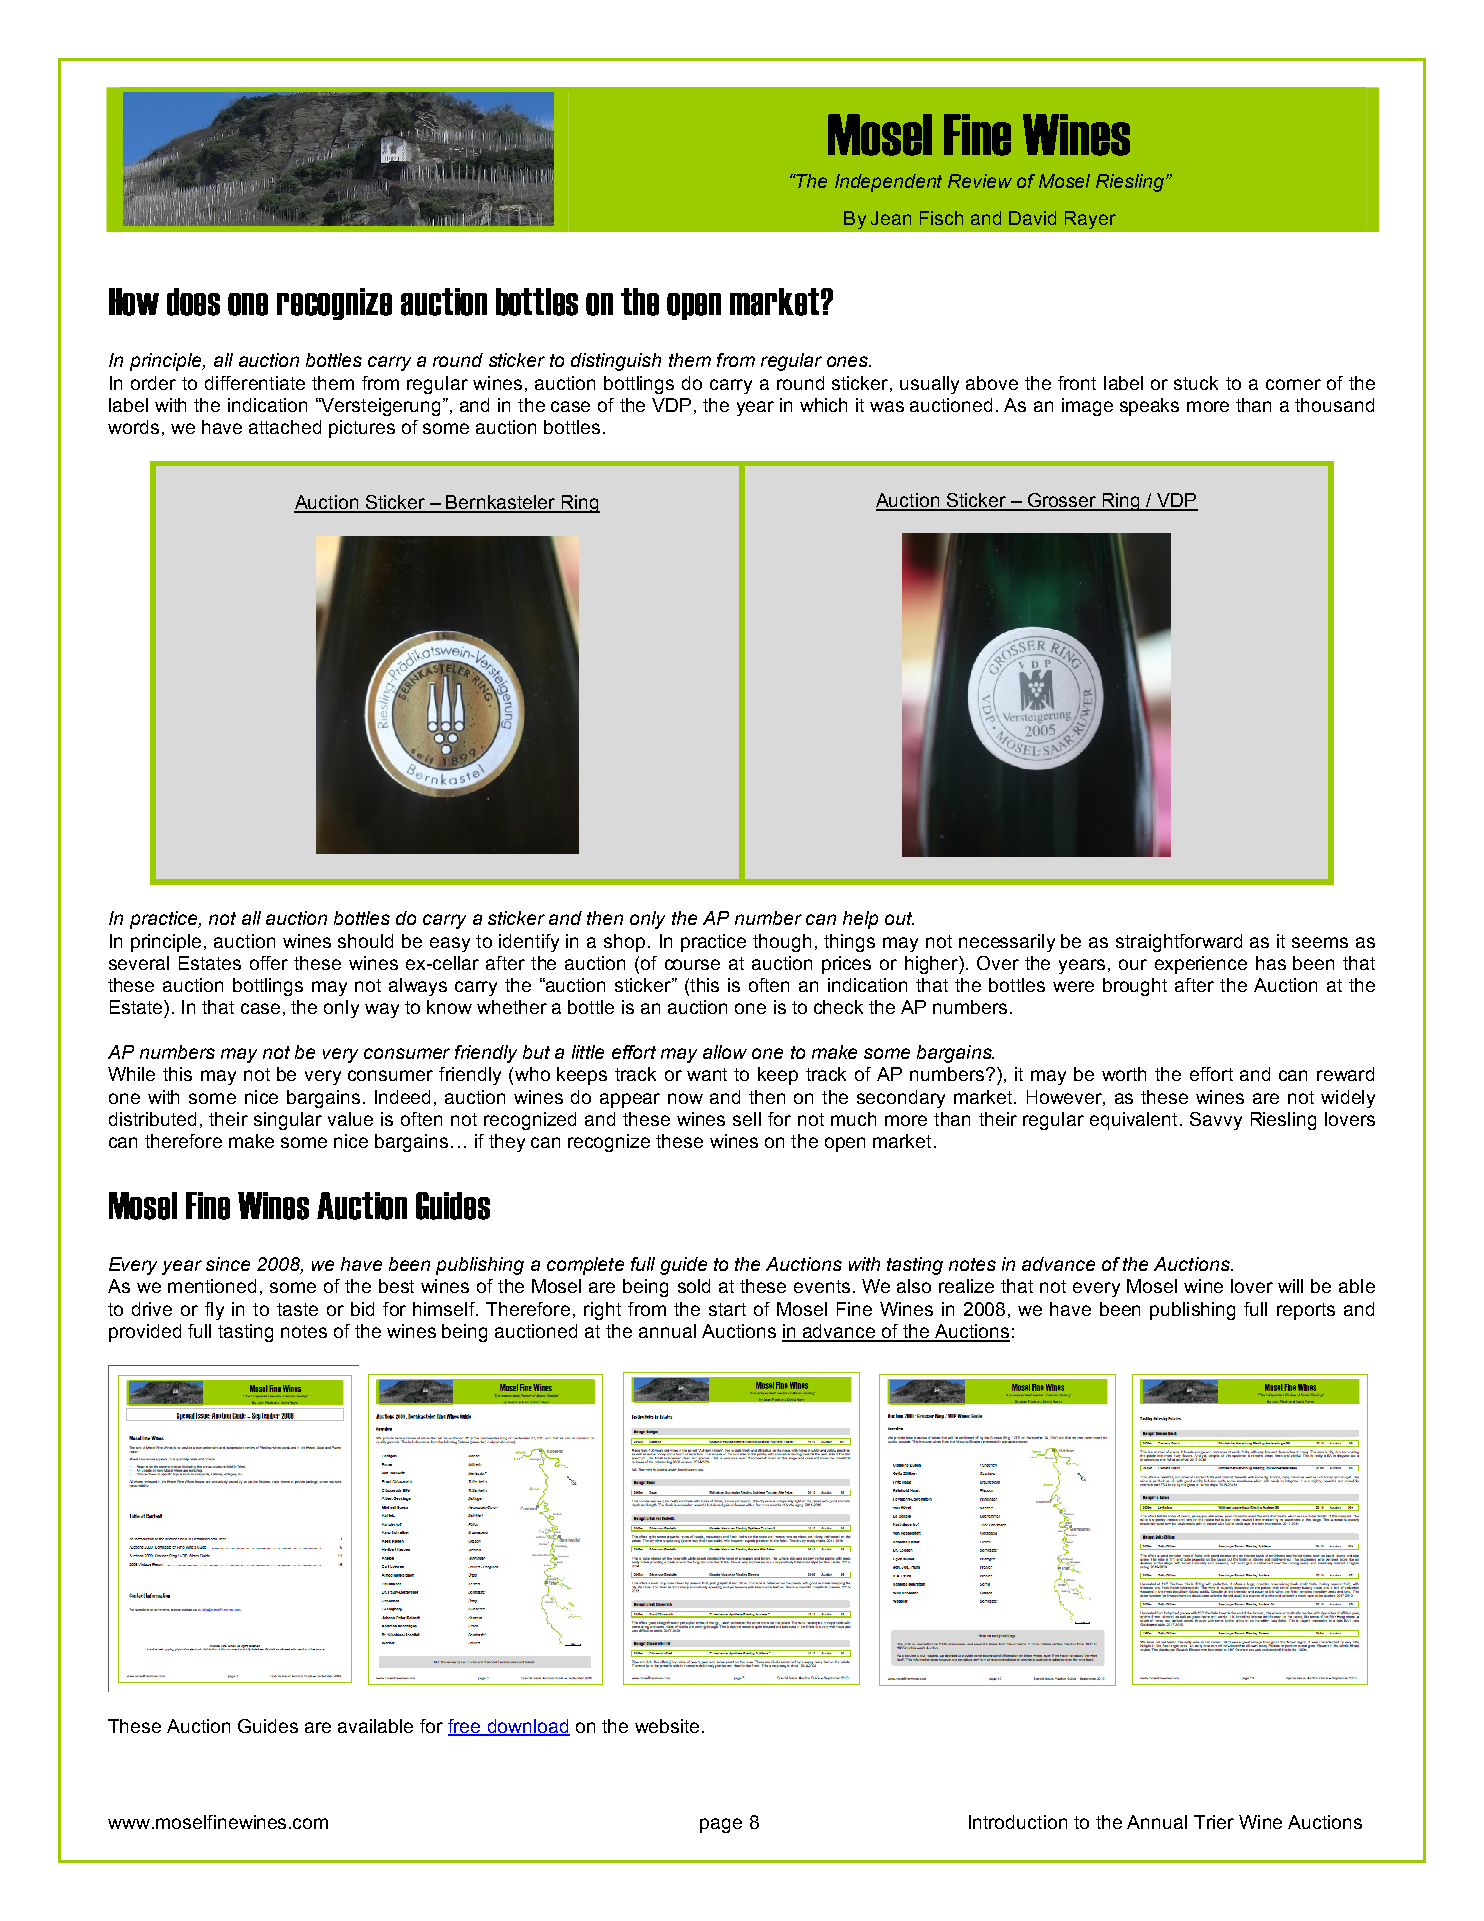 The height and width of the screenshot is (1921, 1484). What do you see at coordinates (365, 941) in the screenshot?
I see `should` at bounding box center [365, 941].
